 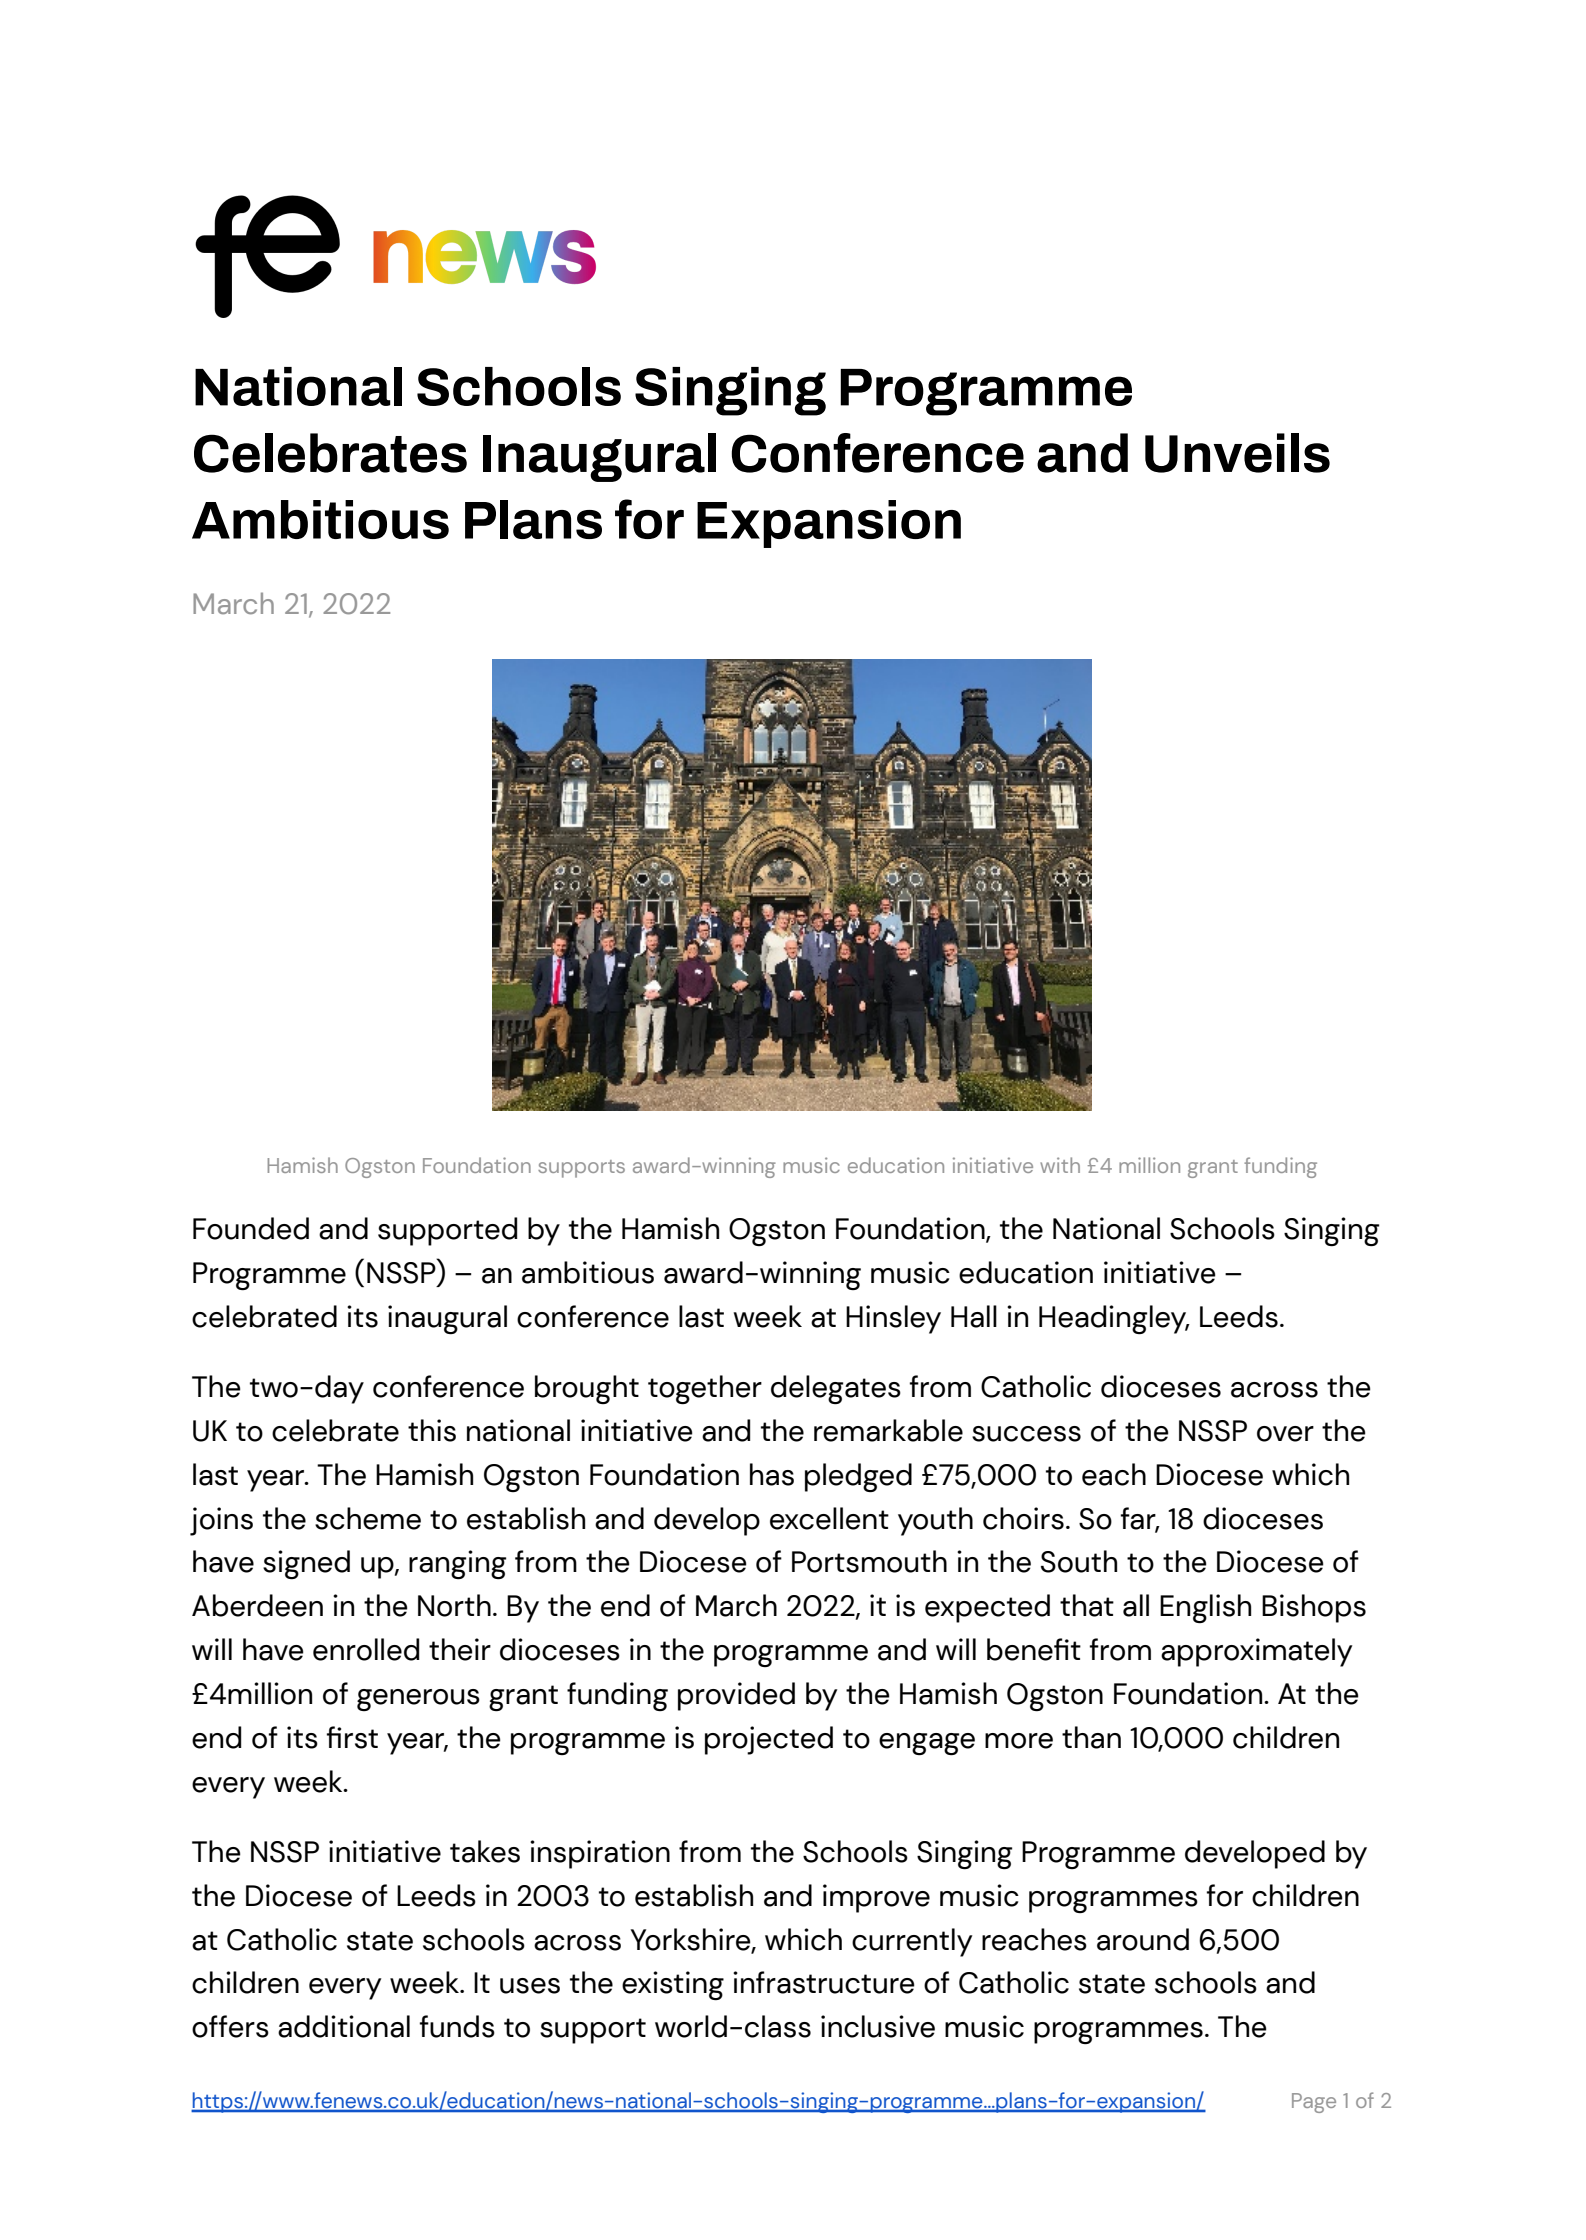 I want to click on additional, so click(x=344, y=2026).
